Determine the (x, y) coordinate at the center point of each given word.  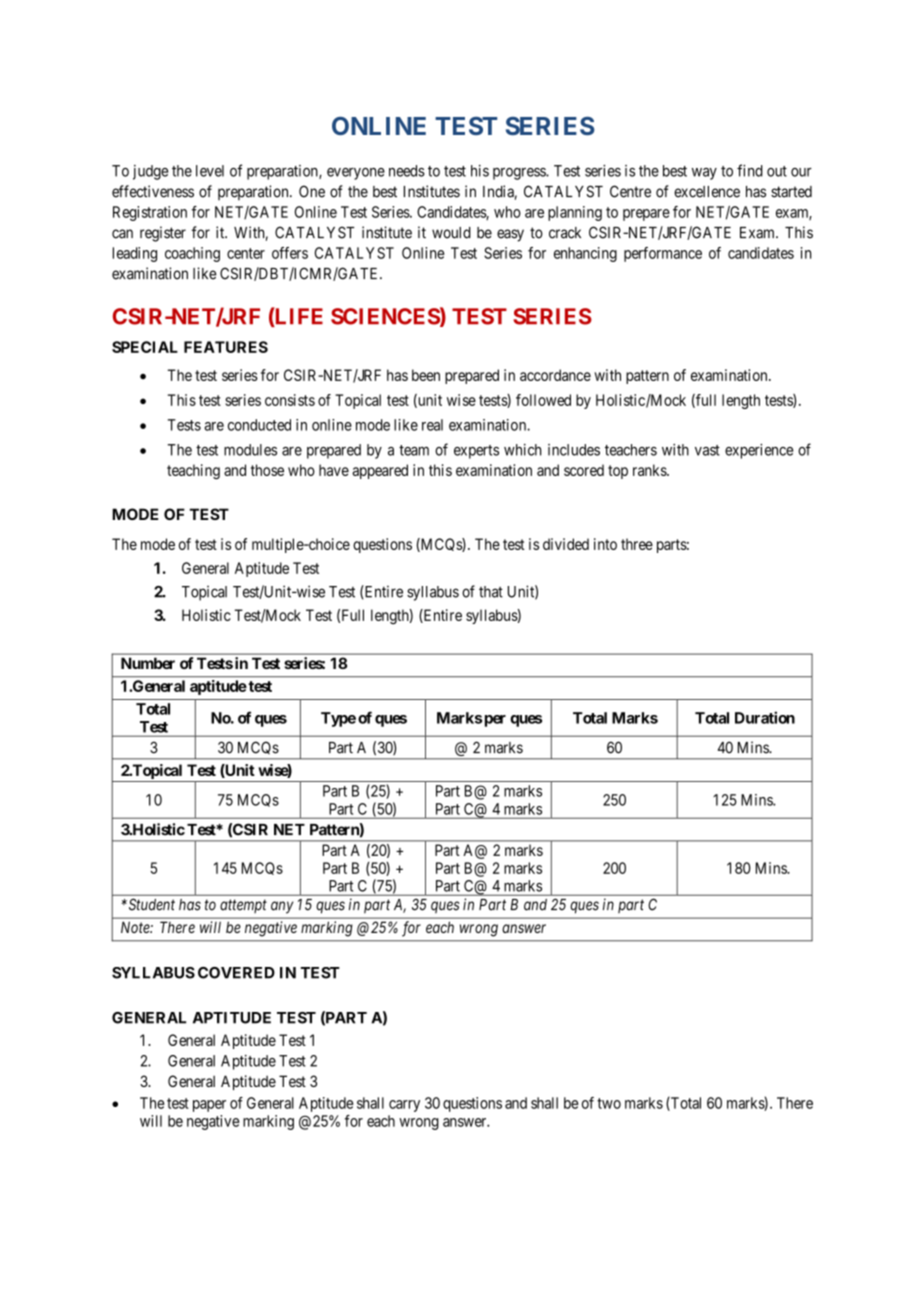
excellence (707, 192)
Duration (765, 717)
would (451, 233)
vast (707, 450)
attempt (243, 906)
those (267, 470)
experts (476, 452)
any (282, 907)
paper (209, 1106)
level (210, 171)
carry (404, 1106)
